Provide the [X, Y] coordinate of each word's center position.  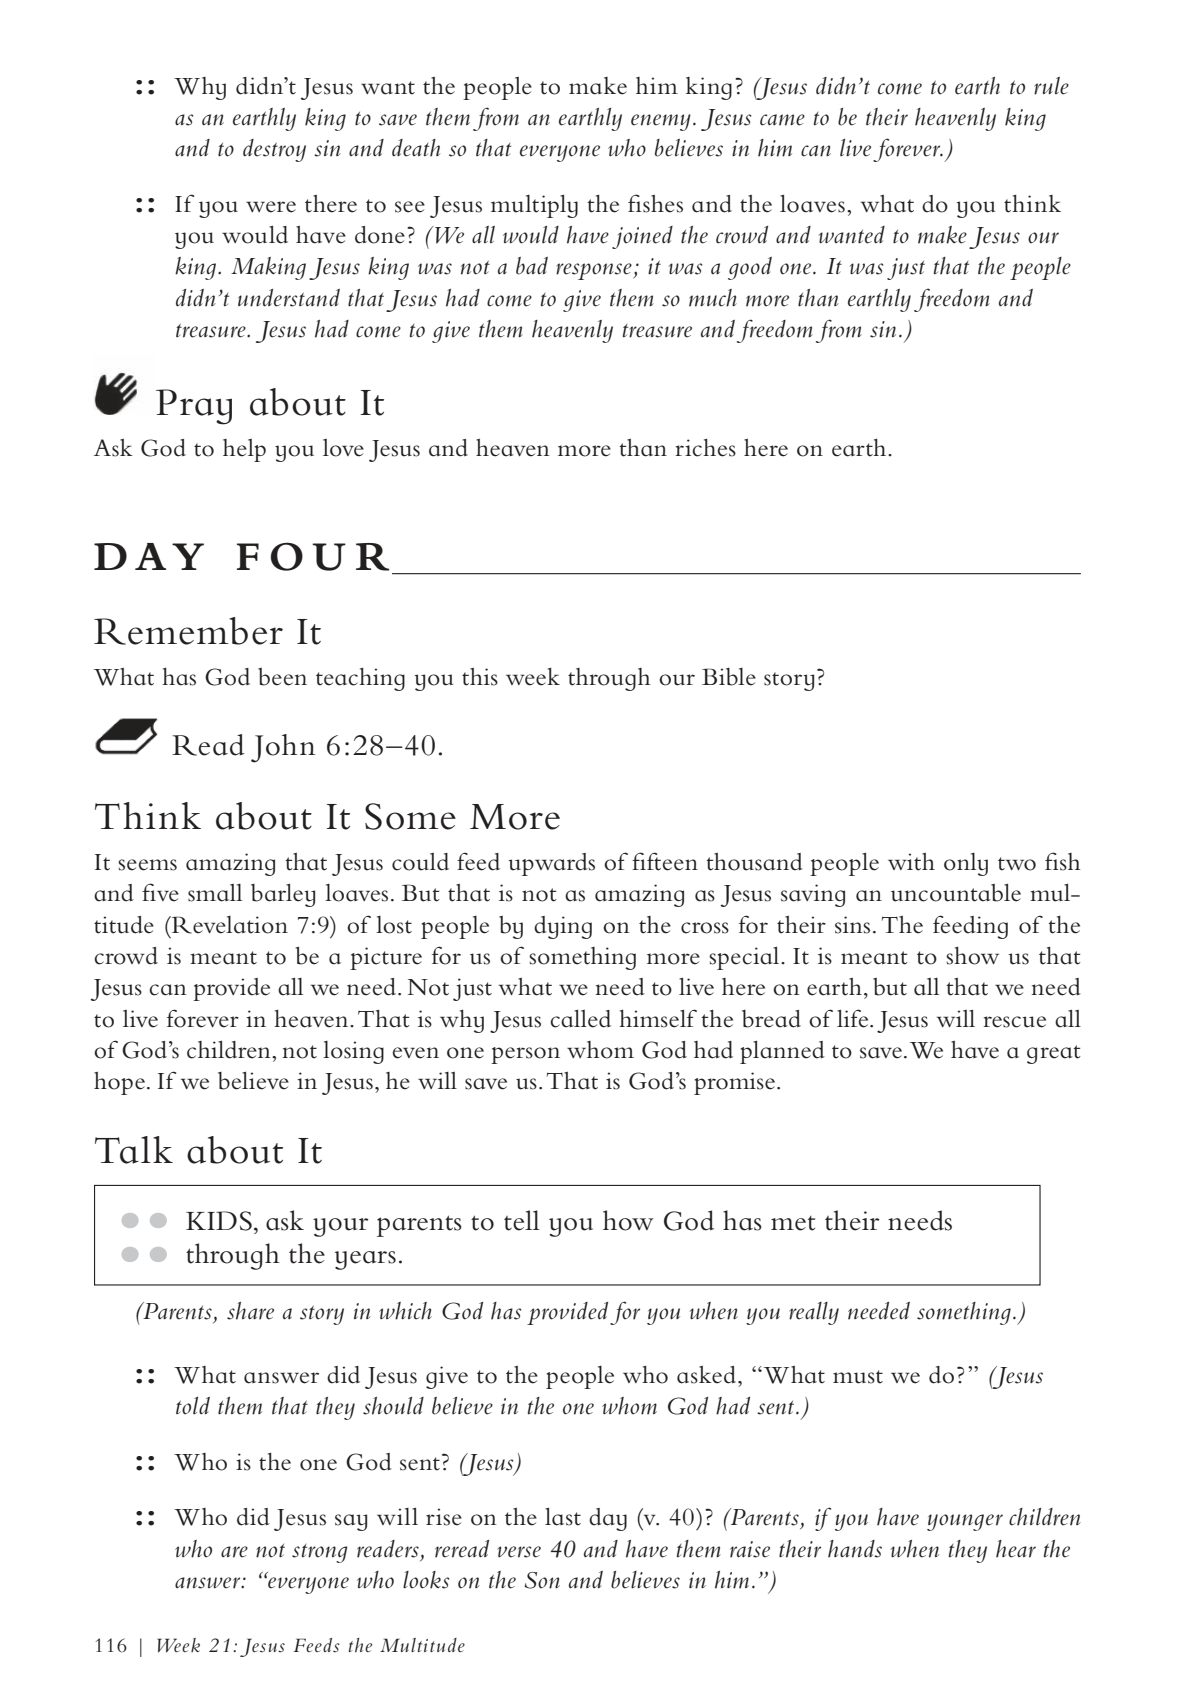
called [580, 1019]
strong [320, 1553]
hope [119, 1083]
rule [1051, 86]
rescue [1015, 1022]
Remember [188, 631]
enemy [661, 122]
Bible [729, 677]
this [480, 677]
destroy [274, 150]
